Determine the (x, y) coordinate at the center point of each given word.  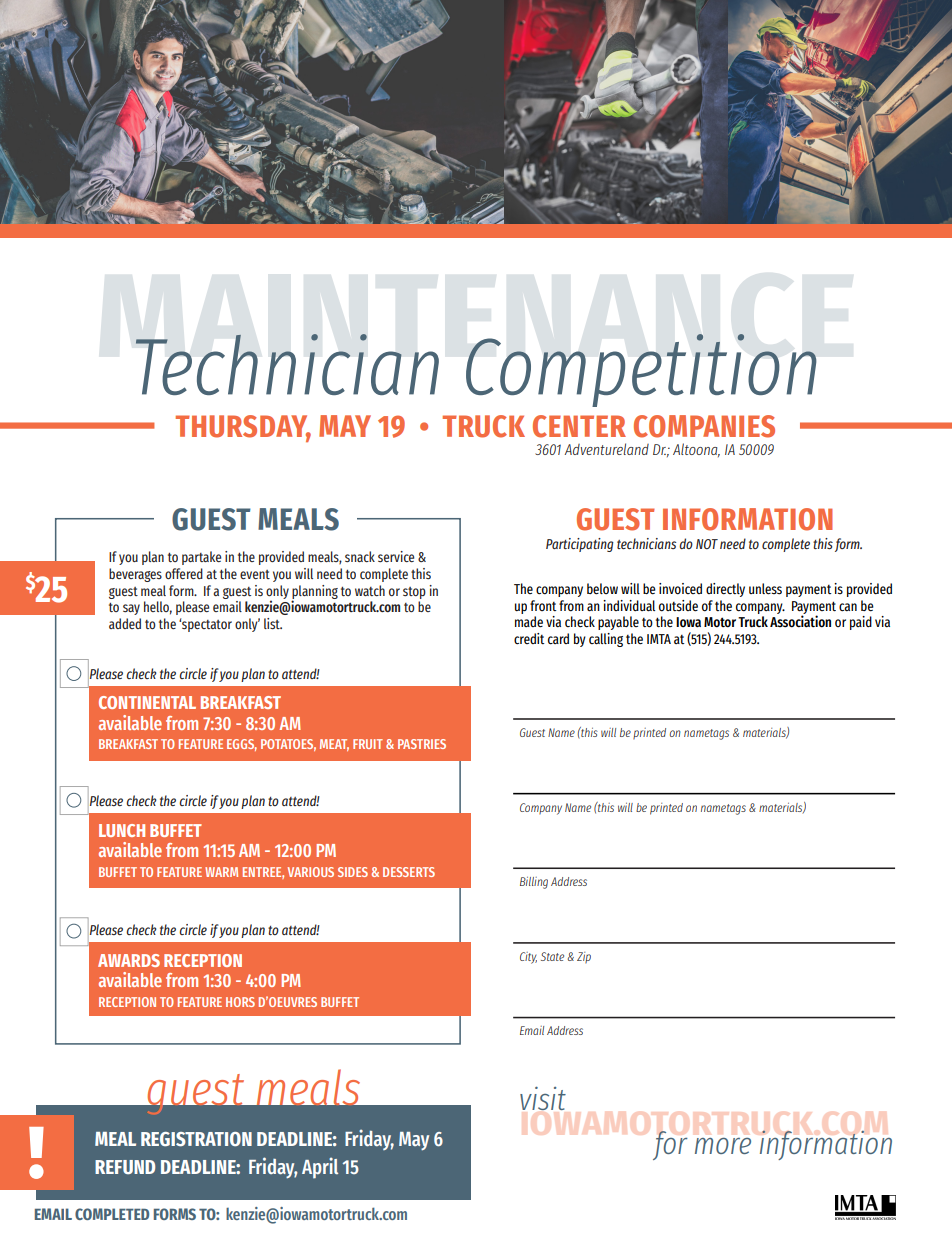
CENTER (579, 426)
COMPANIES (704, 426)
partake (201, 558)
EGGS (242, 745)
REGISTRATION (196, 1139)
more (723, 1146)
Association (800, 621)
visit (543, 1098)
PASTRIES (422, 744)
